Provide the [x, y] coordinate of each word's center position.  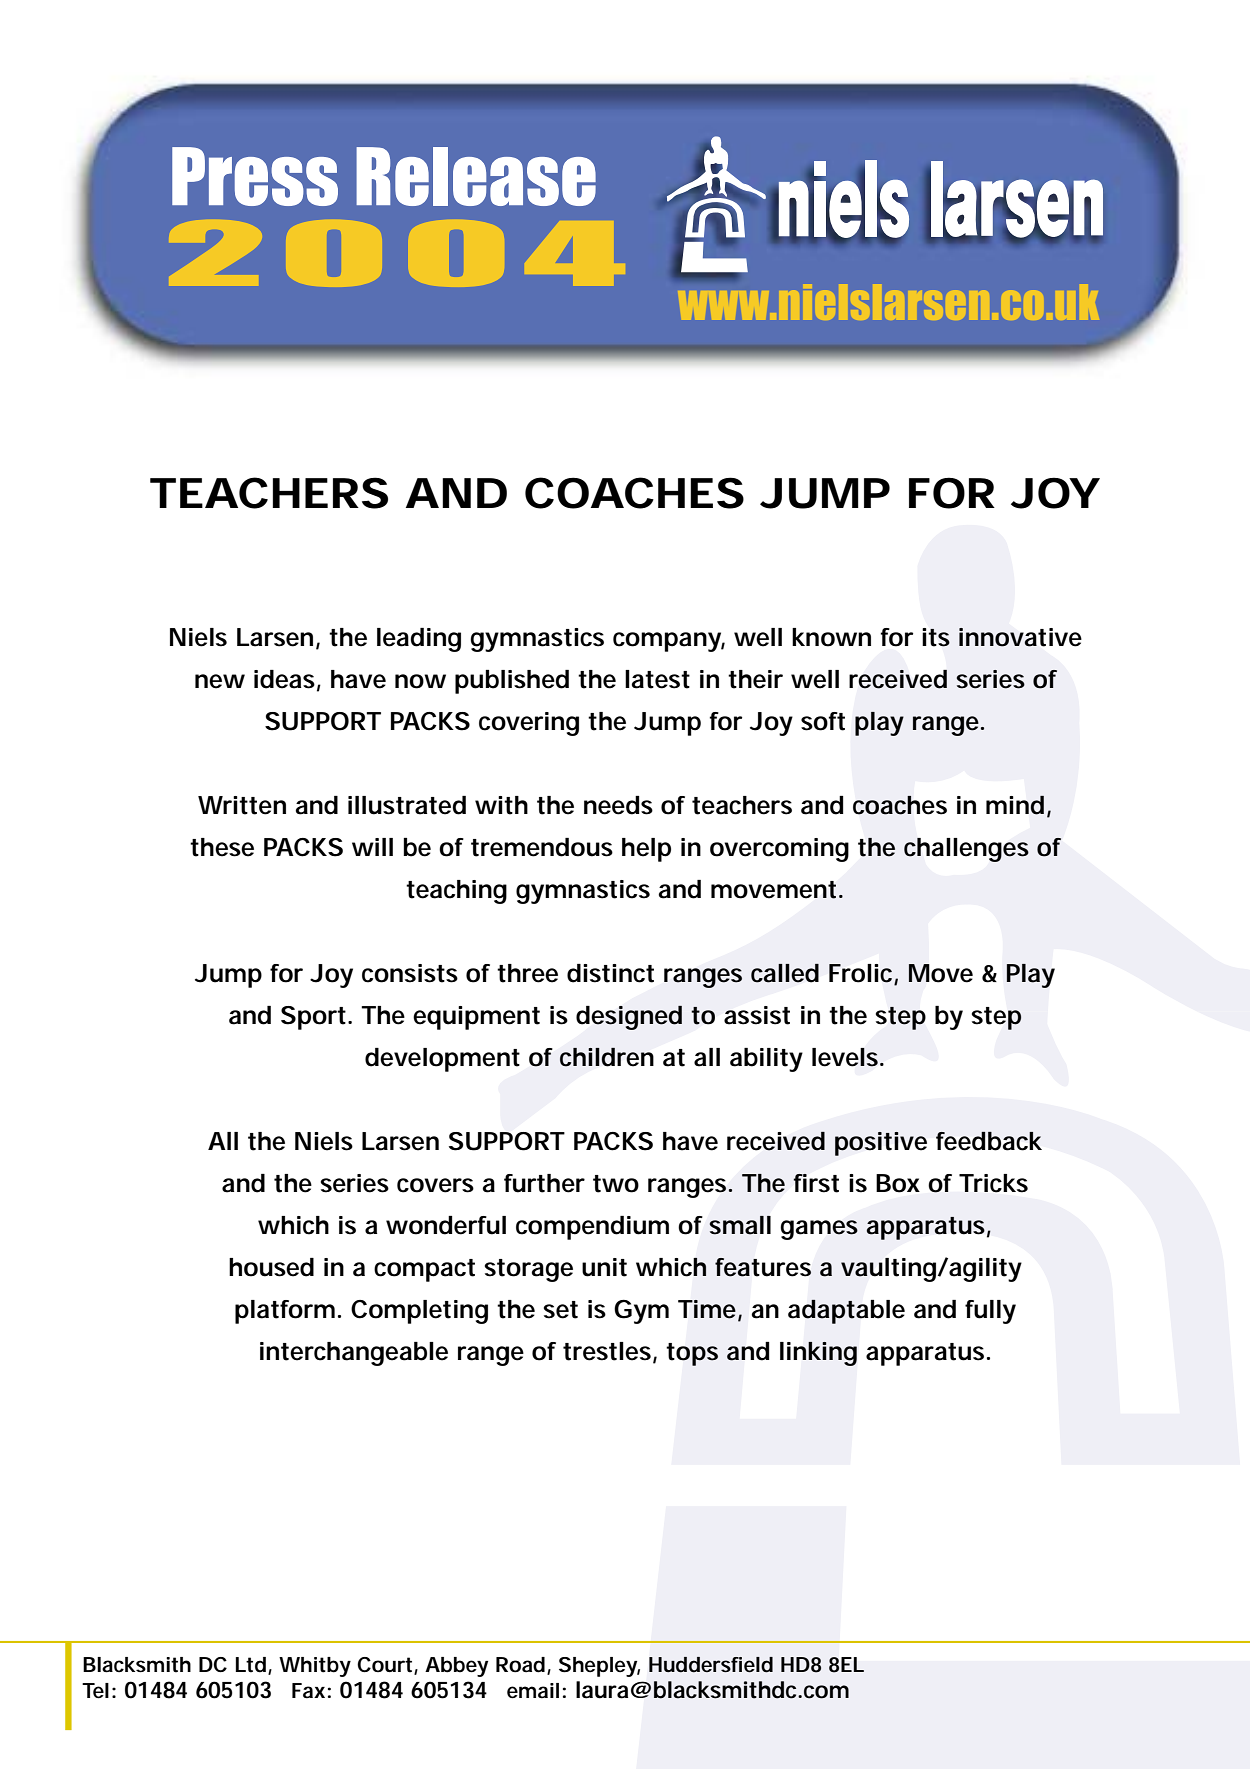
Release [476, 176]
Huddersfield [711, 1665]
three [527, 973]
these [222, 847]
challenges [966, 850]
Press [255, 176]
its [936, 637]
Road [520, 1665]
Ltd [251, 1665]
